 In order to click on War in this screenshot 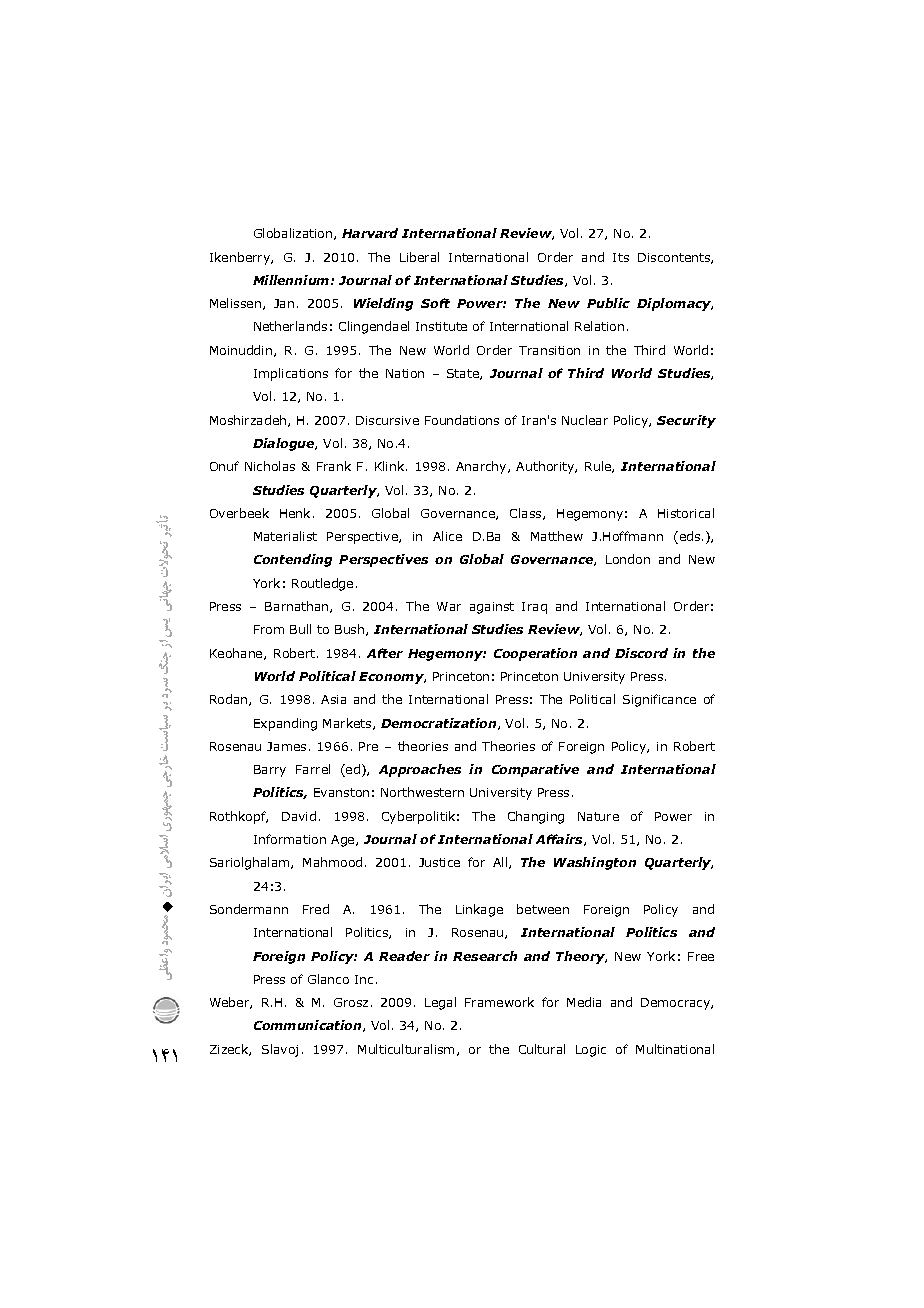, I will do `click(449, 606)`.
